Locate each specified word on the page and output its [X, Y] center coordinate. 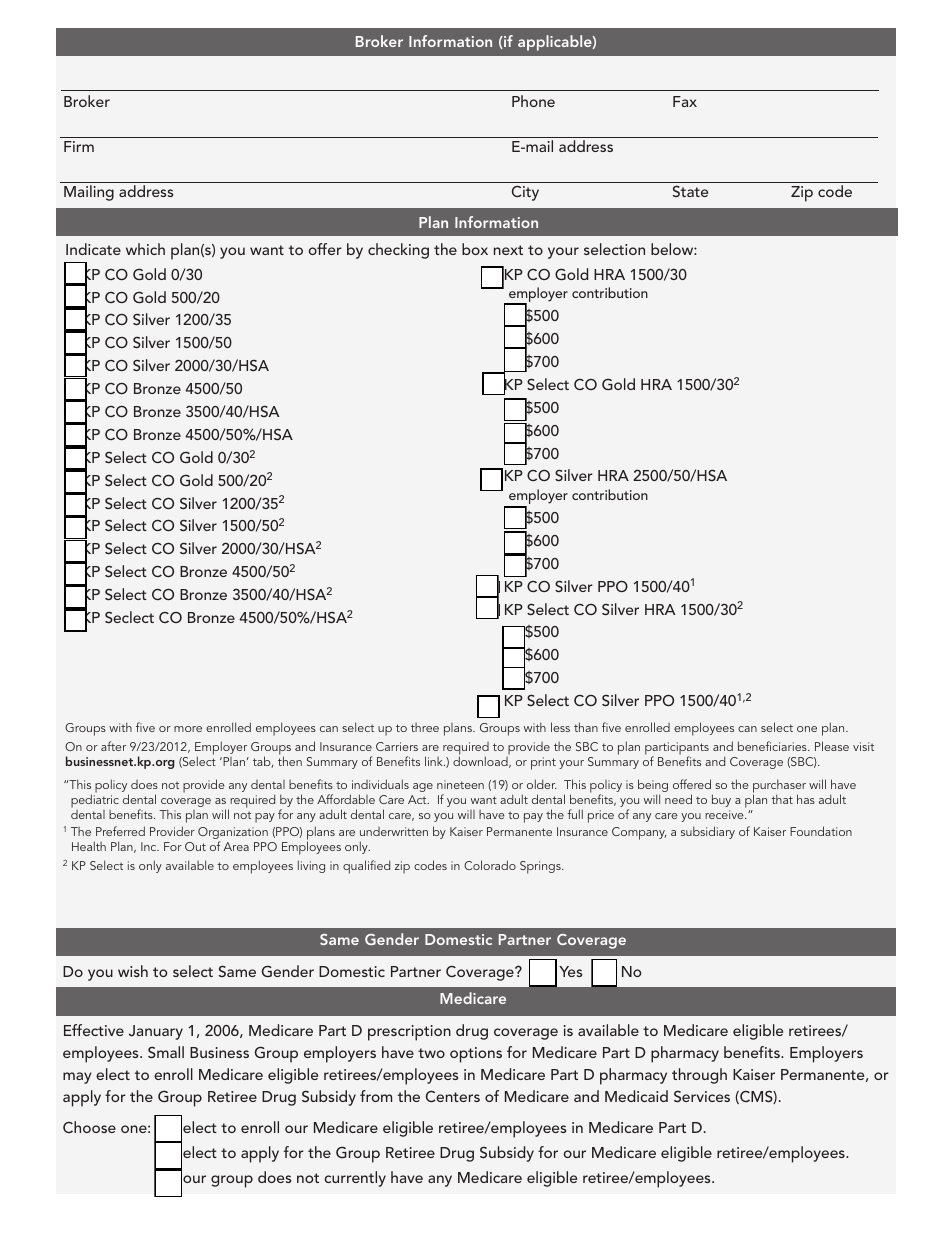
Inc [150, 846]
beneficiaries [773, 746]
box [475, 249]
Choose [89, 1127]
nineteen [460, 784]
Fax [685, 101]
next [508, 250]
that [782, 799]
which [145, 249]
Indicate [93, 249]
